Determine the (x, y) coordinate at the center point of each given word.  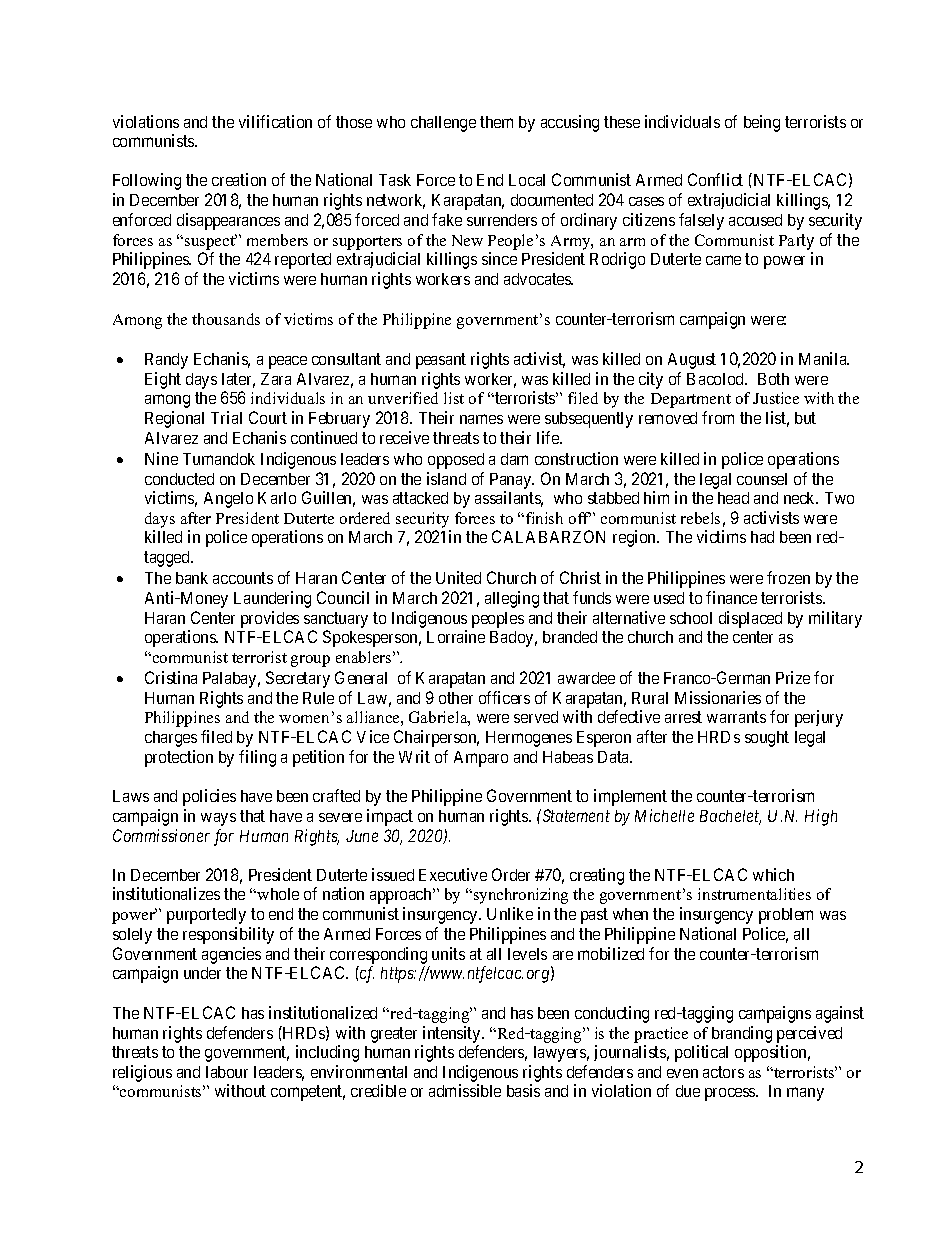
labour (227, 1072)
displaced (750, 619)
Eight (163, 380)
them (496, 122)
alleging (512, 599)
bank (192, 578)
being (762, 123)
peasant (441, 361)
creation (239, 179)
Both (773, 379)
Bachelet (730, 817)
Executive (453, 874)
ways (218, 819)
